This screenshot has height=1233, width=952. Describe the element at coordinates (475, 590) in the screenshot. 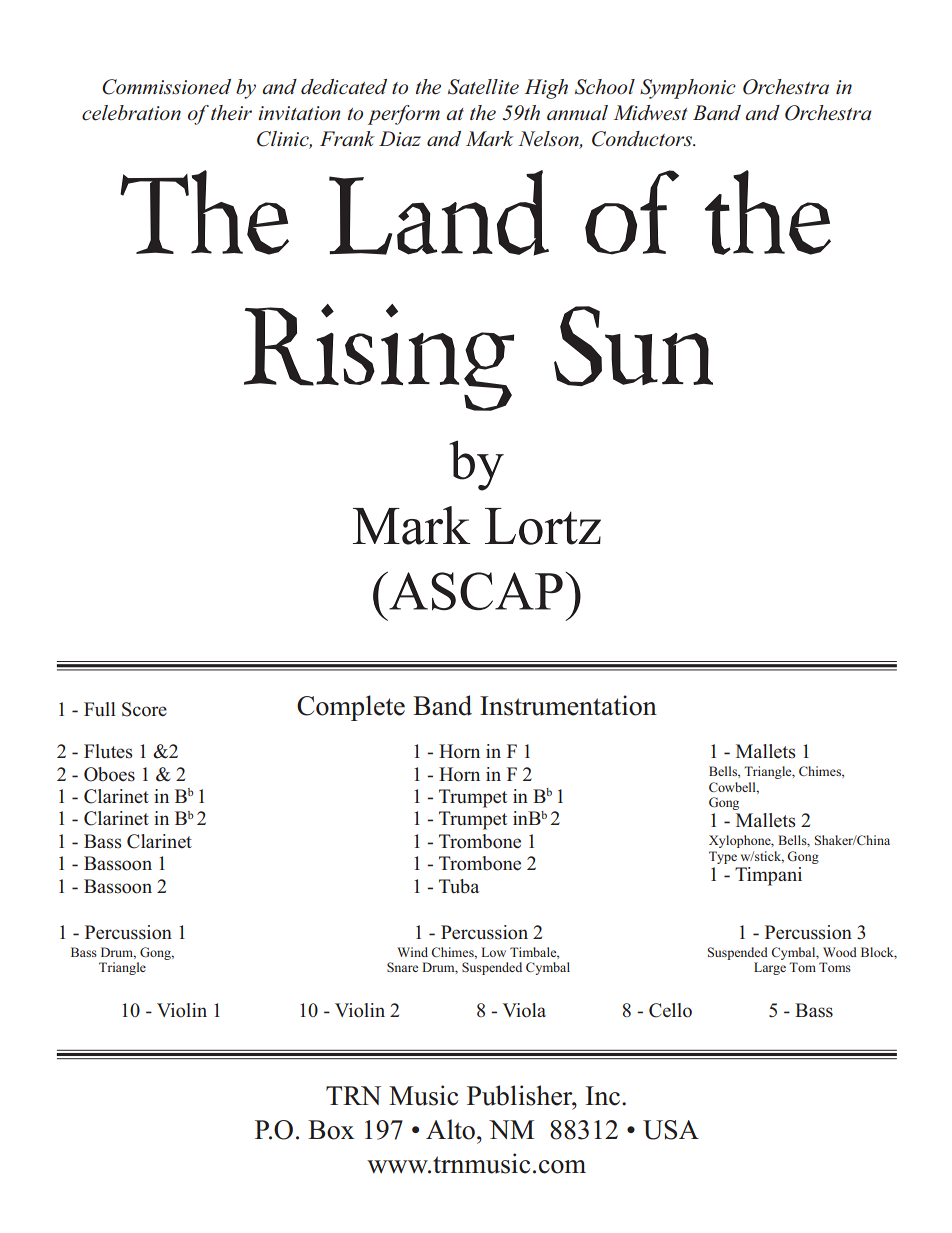

I see `ASCAP` at that location.
